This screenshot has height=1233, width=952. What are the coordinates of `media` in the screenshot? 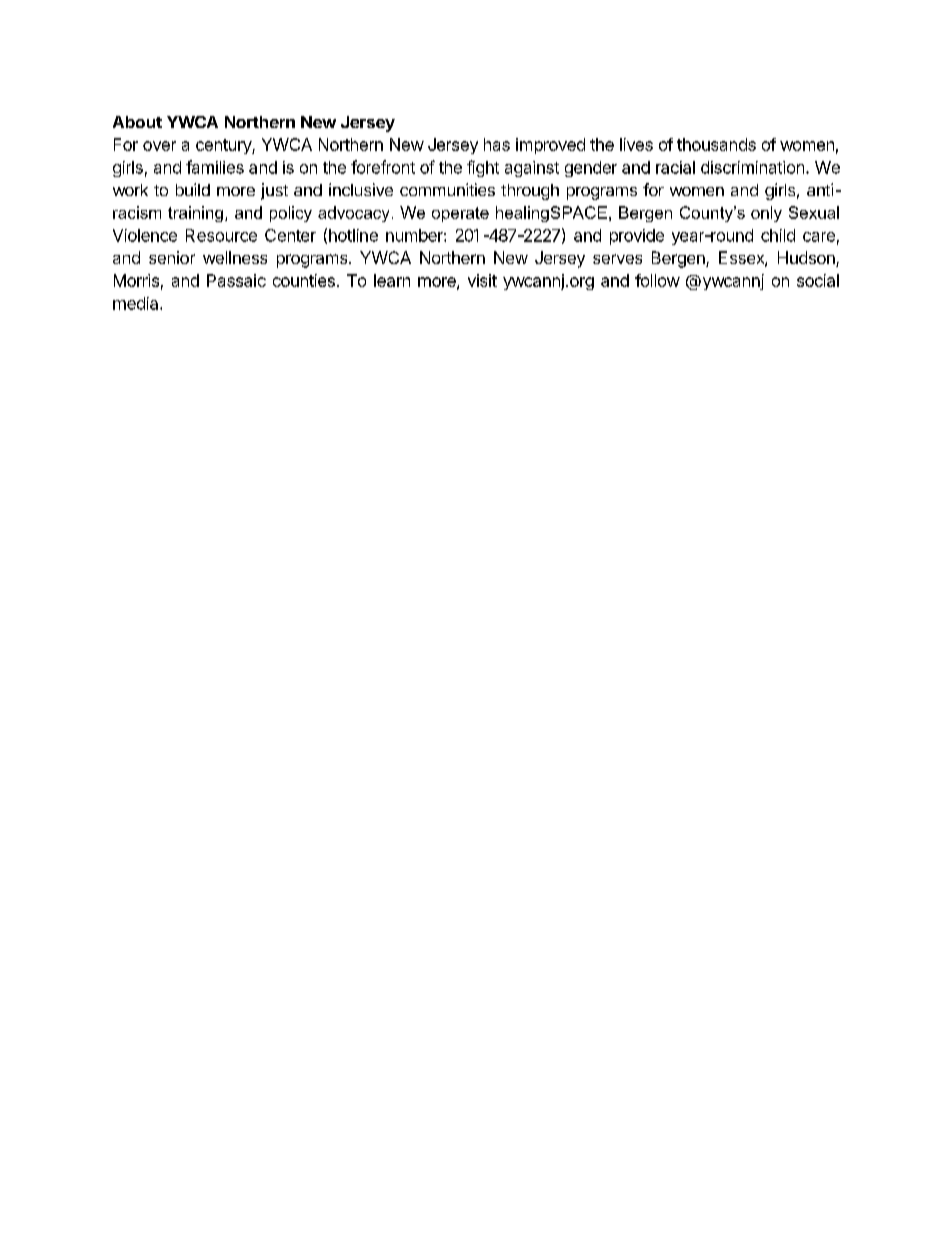 It's located at (137, 303).
